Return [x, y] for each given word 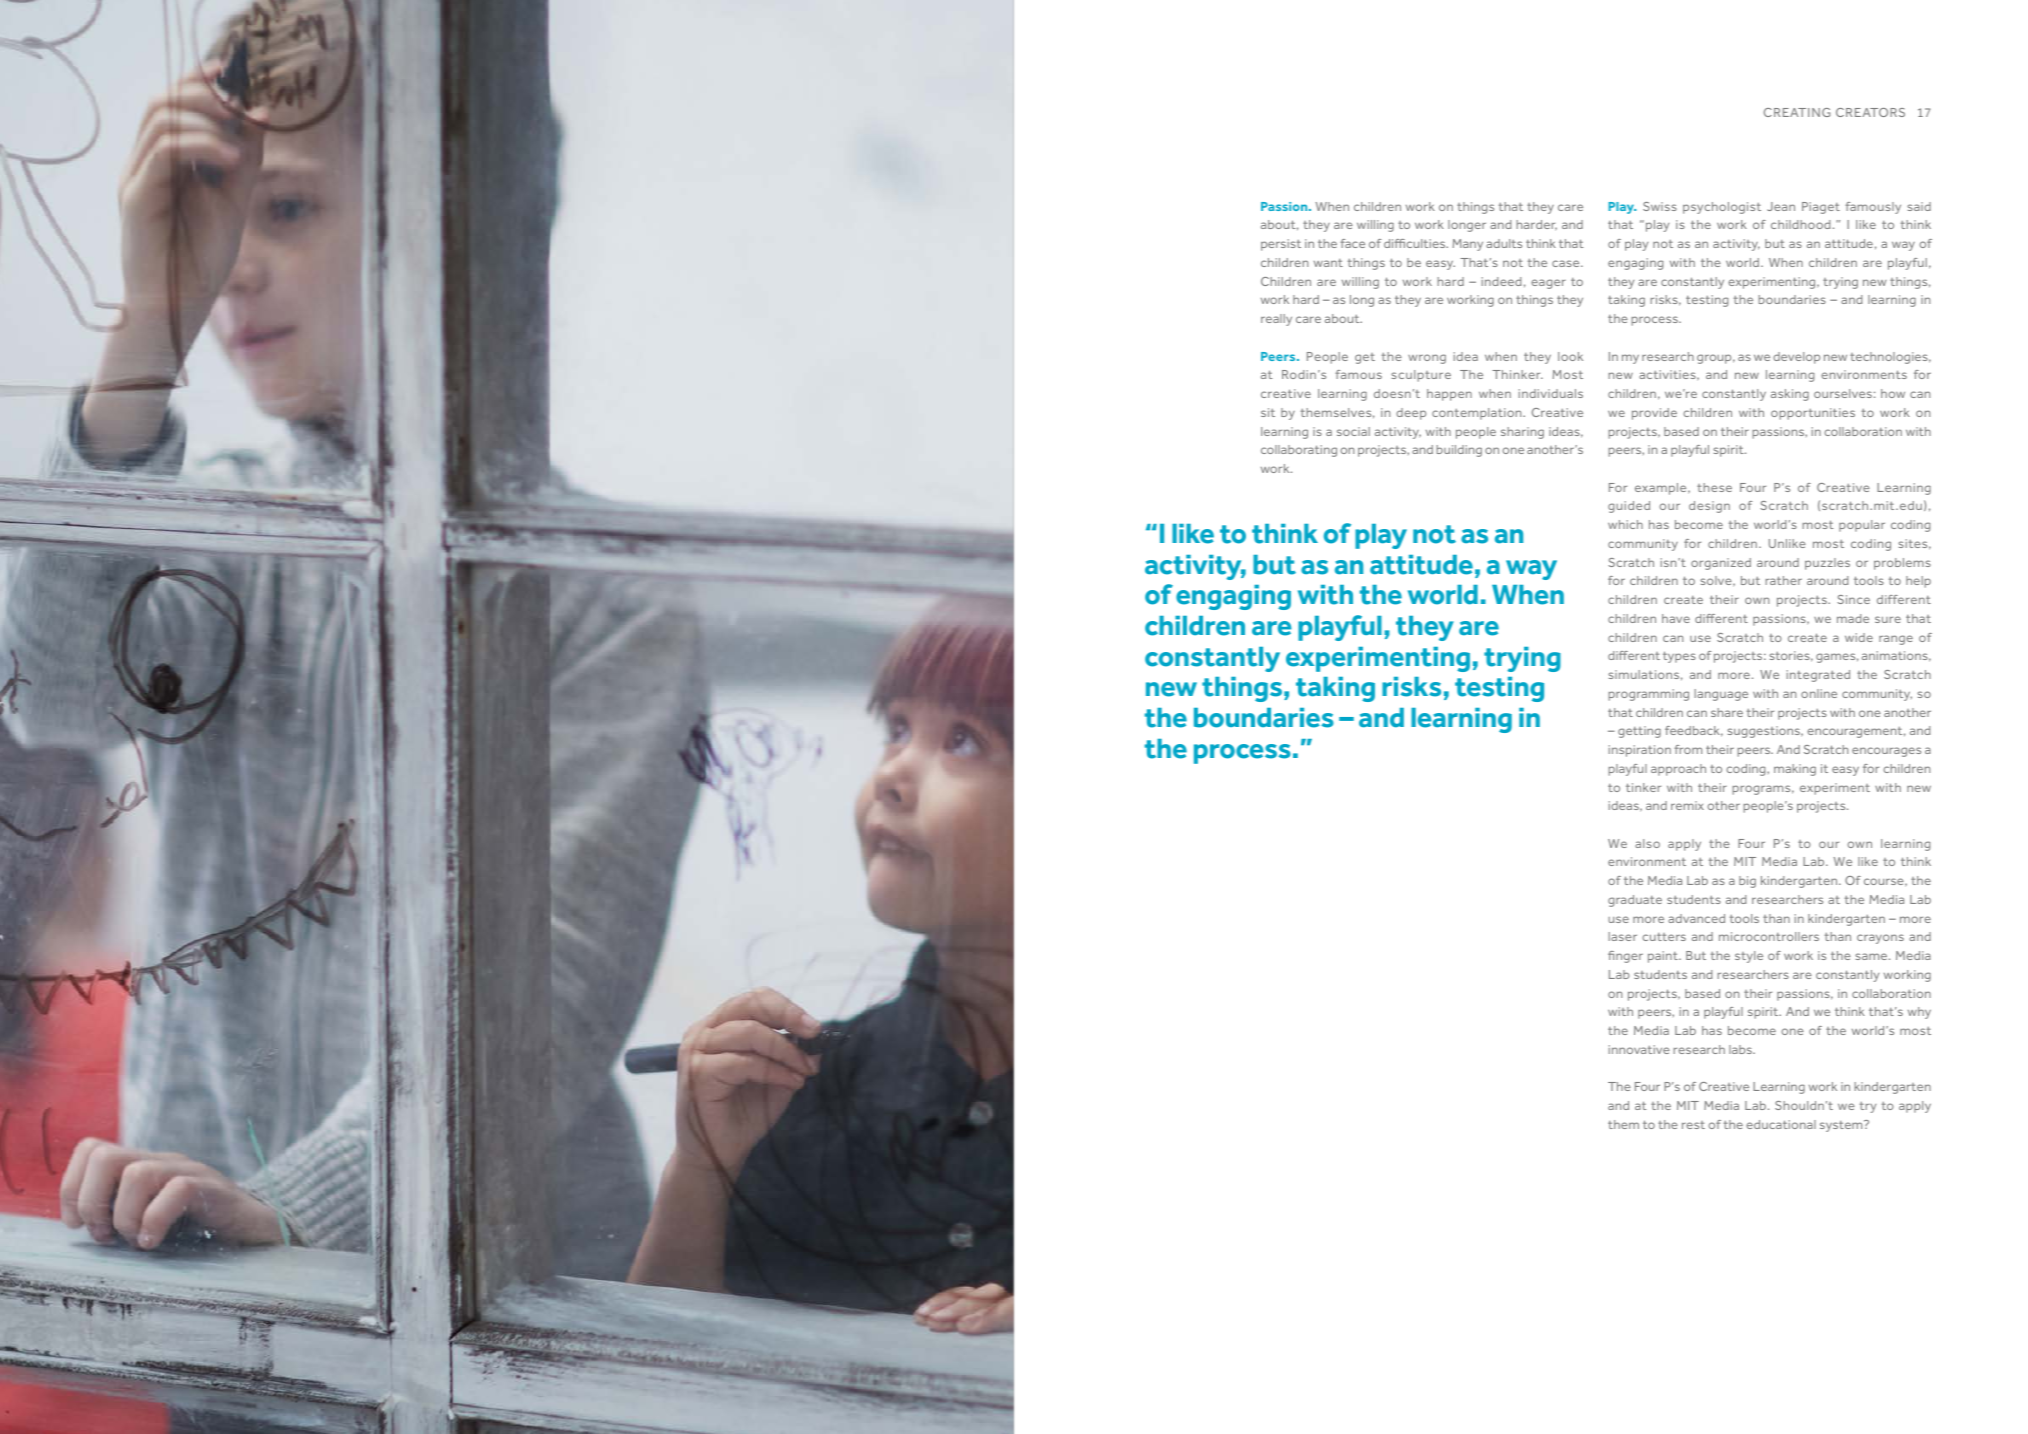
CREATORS [1870, 112]
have [1676, 618]
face [1352, 243]
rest [1693, 1125]
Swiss [1660, 206]
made [1853, 618]
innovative [1639, 1049]
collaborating [1299, 451]
